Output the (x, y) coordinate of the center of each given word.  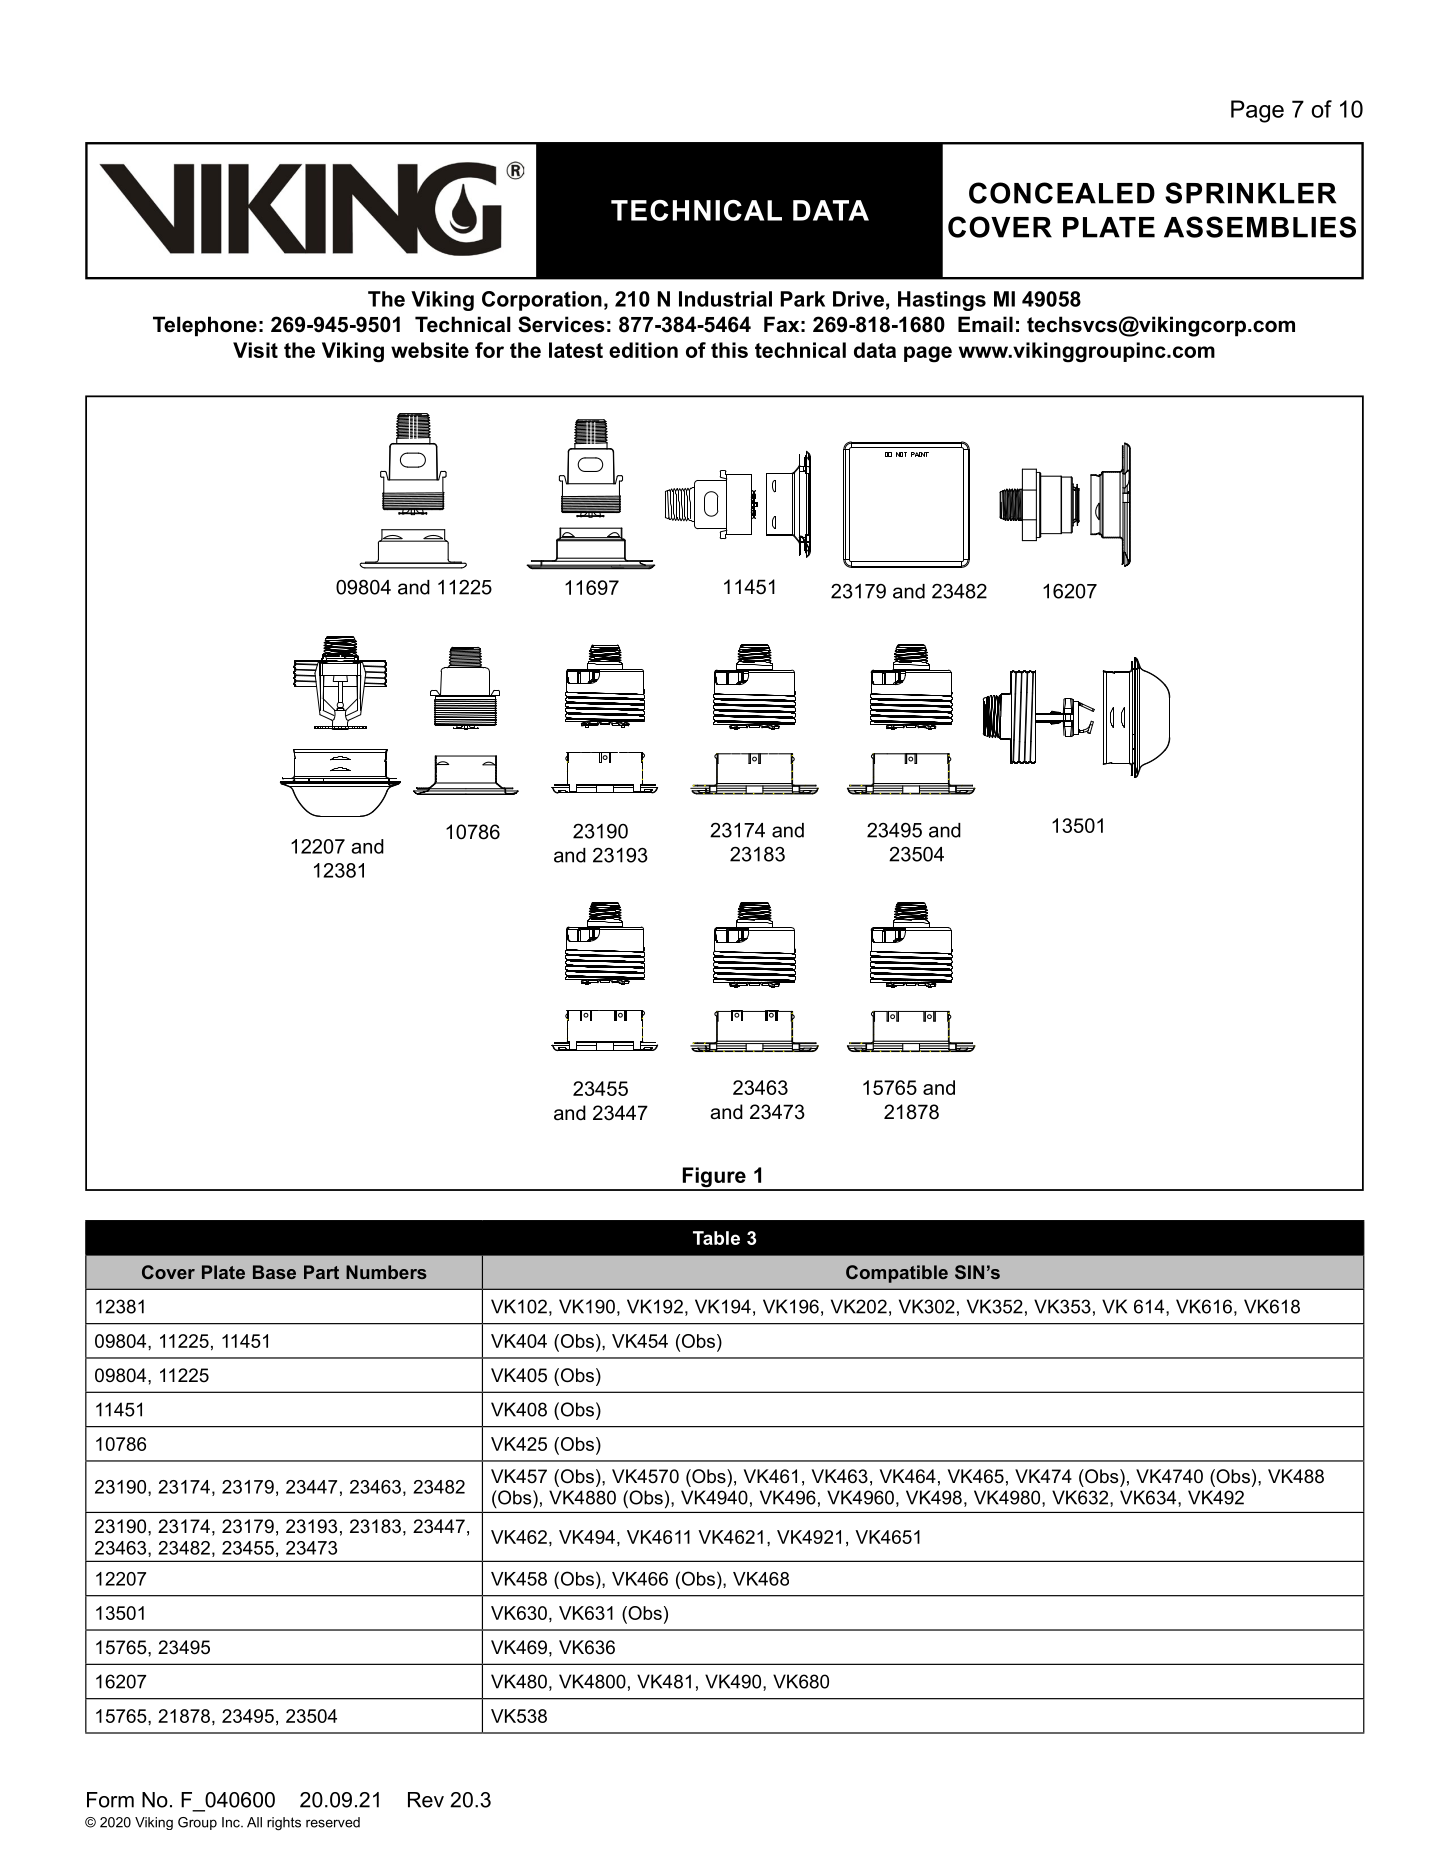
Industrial (725, 299)
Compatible (897, 1274)
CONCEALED (1062, 193)
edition (643, 350)
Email (985, 324)
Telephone (205, 326)
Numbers (386, 1272)
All (254, 1822)
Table (716, 1238)
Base (274, 1272)
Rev (426, 1800)
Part (321, 1272)
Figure (714, 1178)
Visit (255, 350)
